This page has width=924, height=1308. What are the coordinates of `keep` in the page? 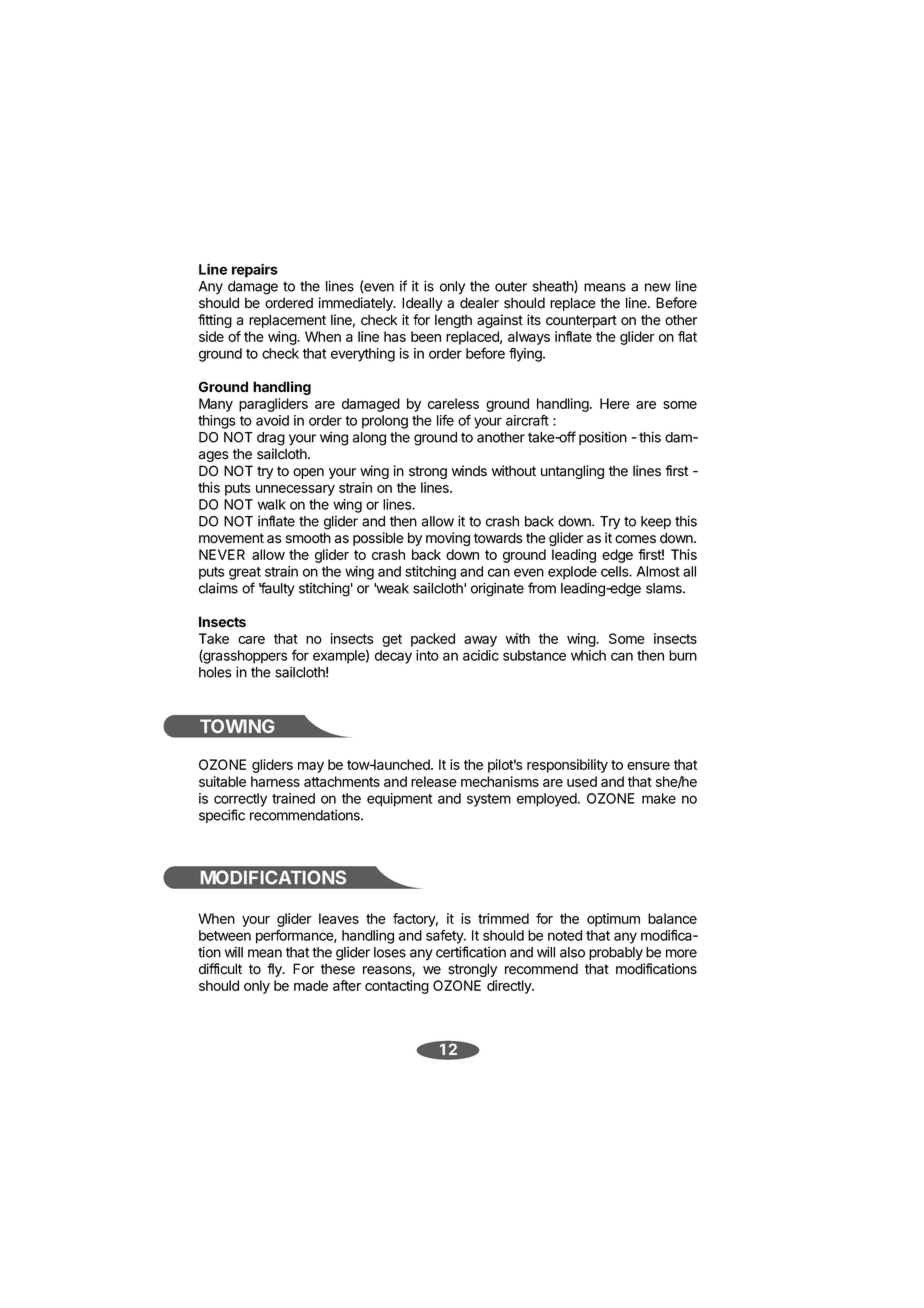 It's located at (656, 522).
